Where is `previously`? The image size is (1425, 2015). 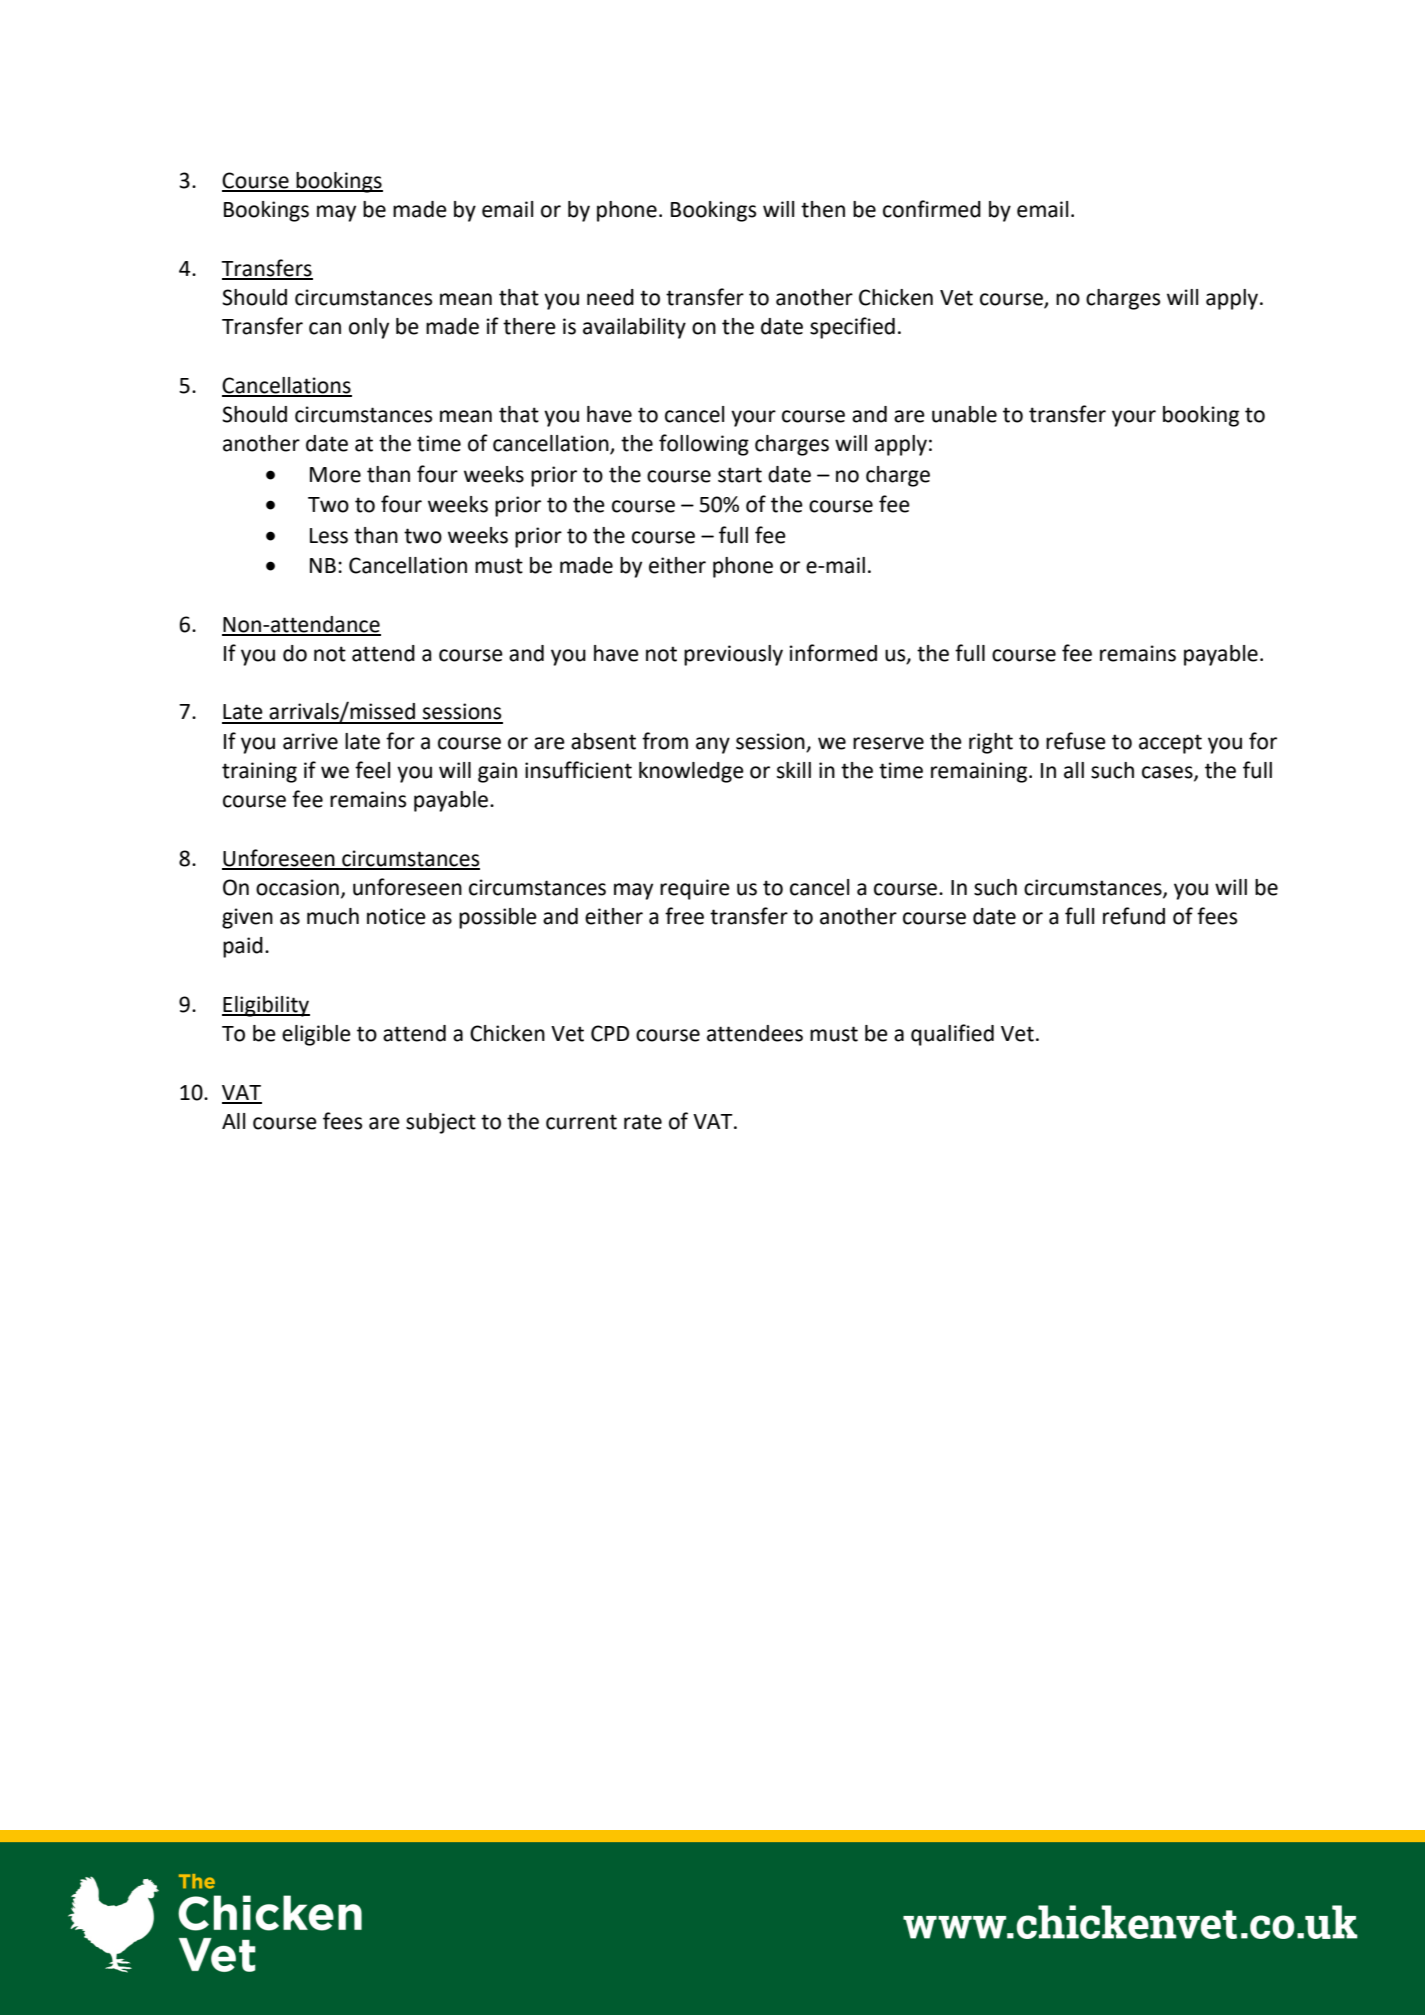
previously is located at coordinates (733, 655).
